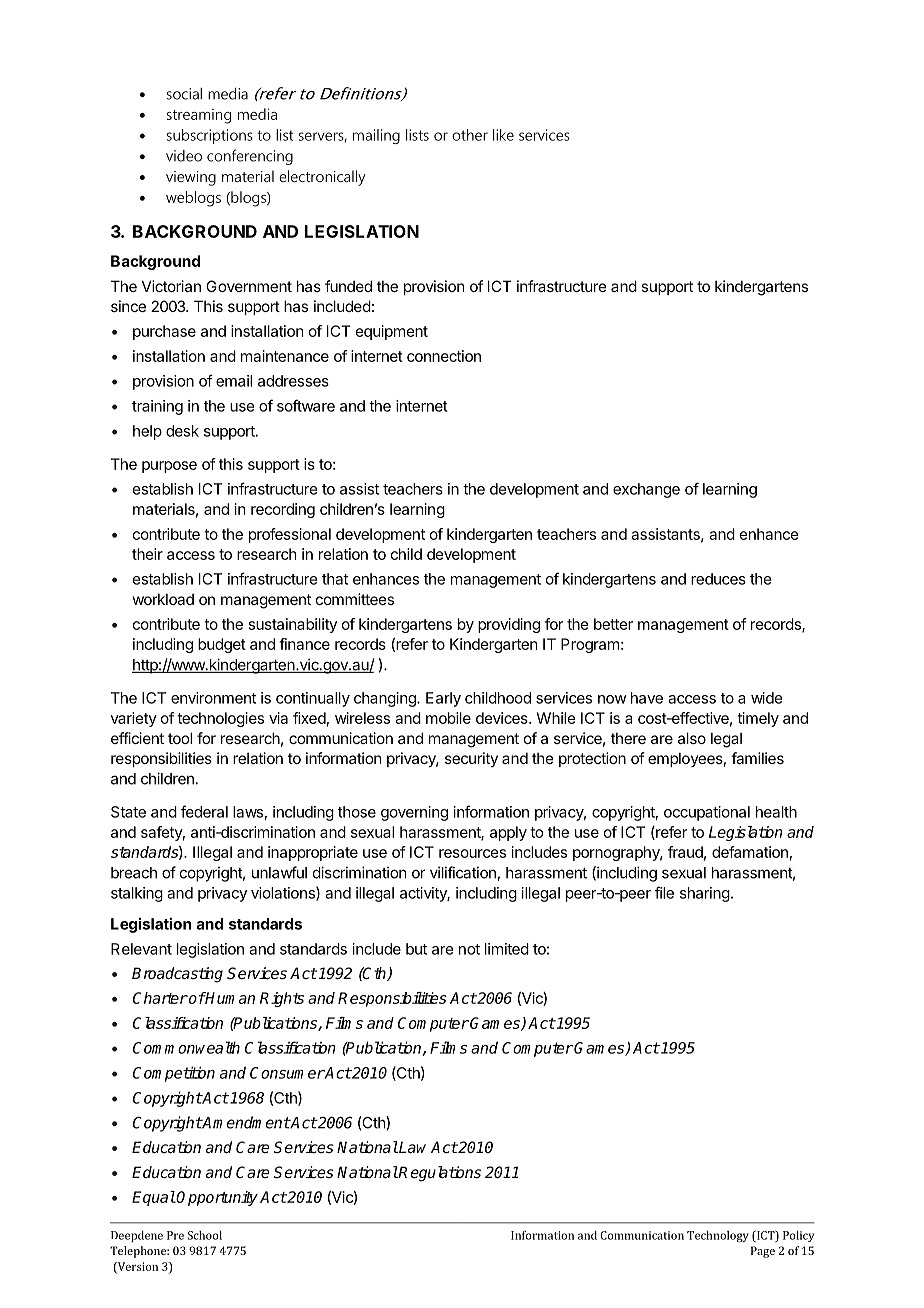 Image resolution: width=924 pixels, height=1308 pixels. I want to click on sharing, so click(705, 894).
